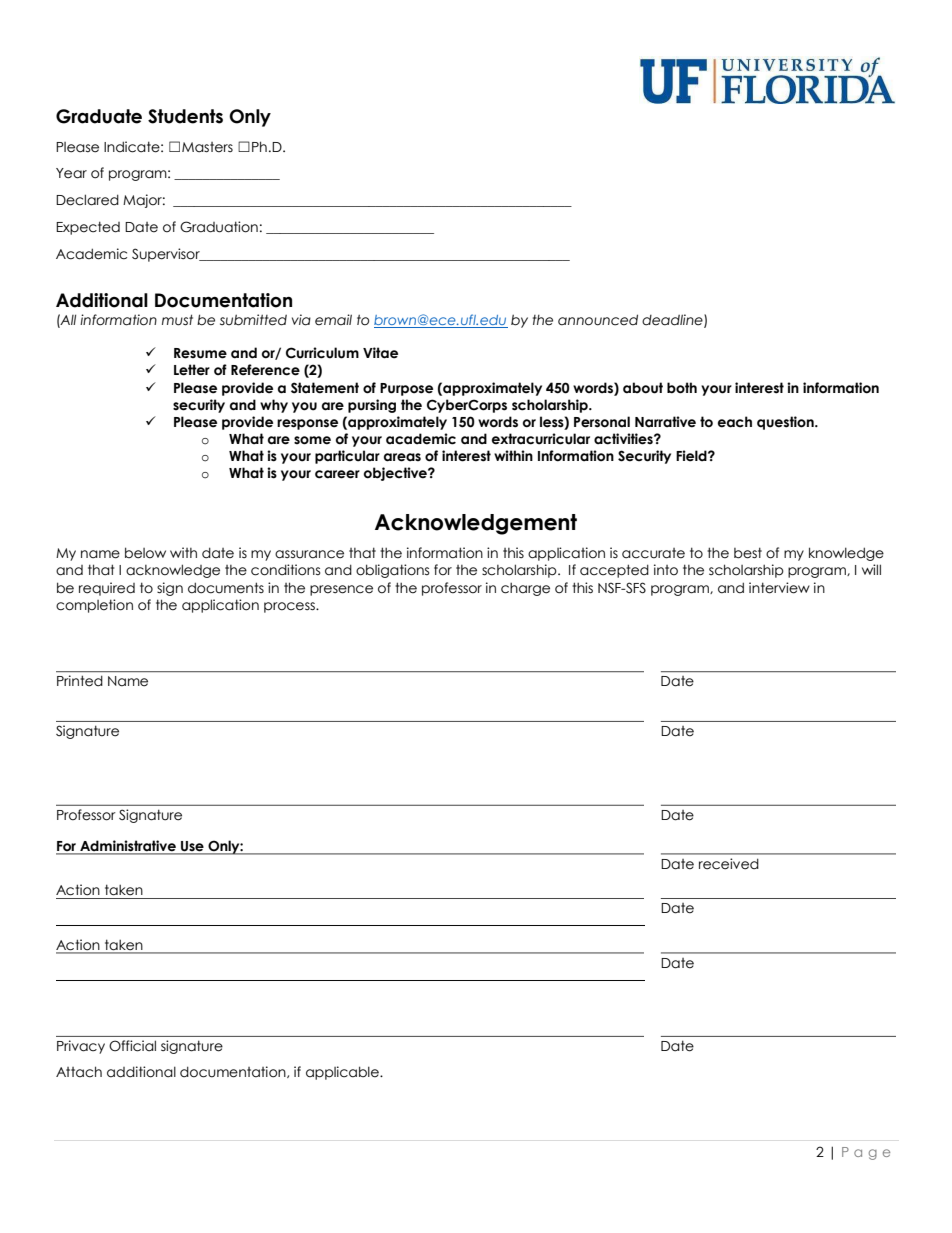 The height and width of the screenshot is (1233, 952). Describe the element at coordinates (207, 147) in the screenshot. I see `Masters` at that location.
